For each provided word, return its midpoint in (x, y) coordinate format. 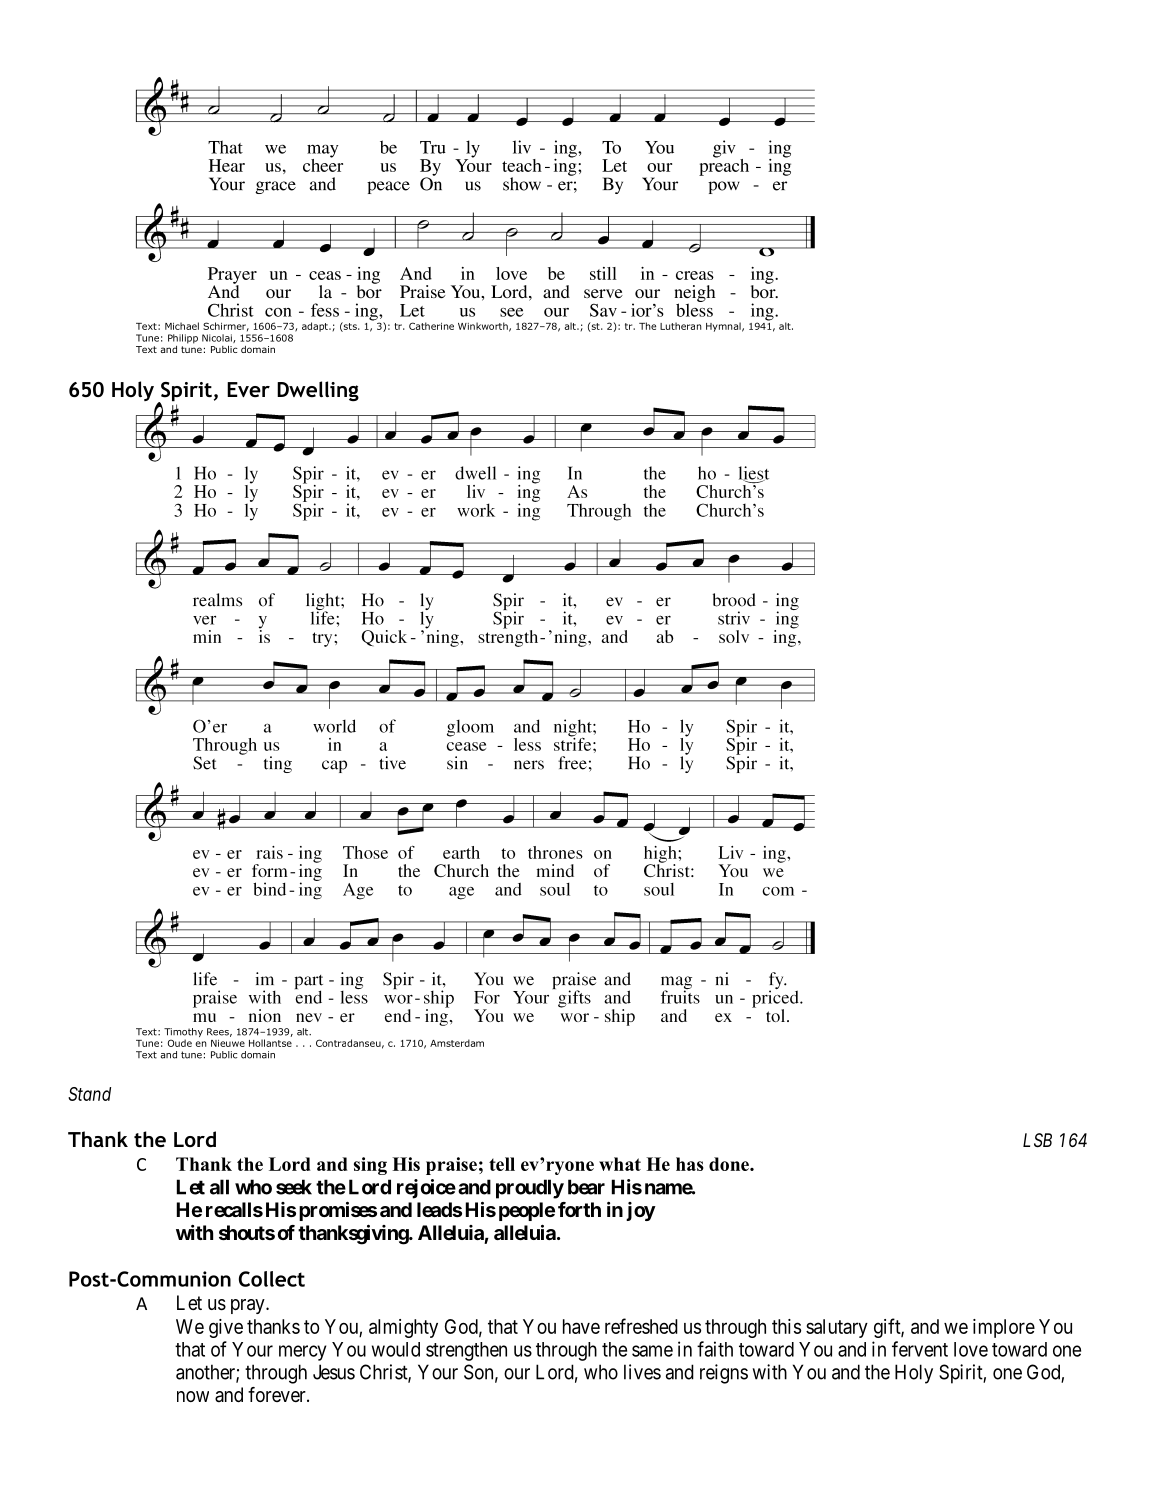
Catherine (431, 326)
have (581, 1326)
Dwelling (318, 391)
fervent (920, 1349)
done (730, 1164)
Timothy (183, 1034)
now (193, 1396)
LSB (1037, 1140)
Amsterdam (457, 1043)
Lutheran (681, 326)
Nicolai (218, 338)
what (620, 1164)
